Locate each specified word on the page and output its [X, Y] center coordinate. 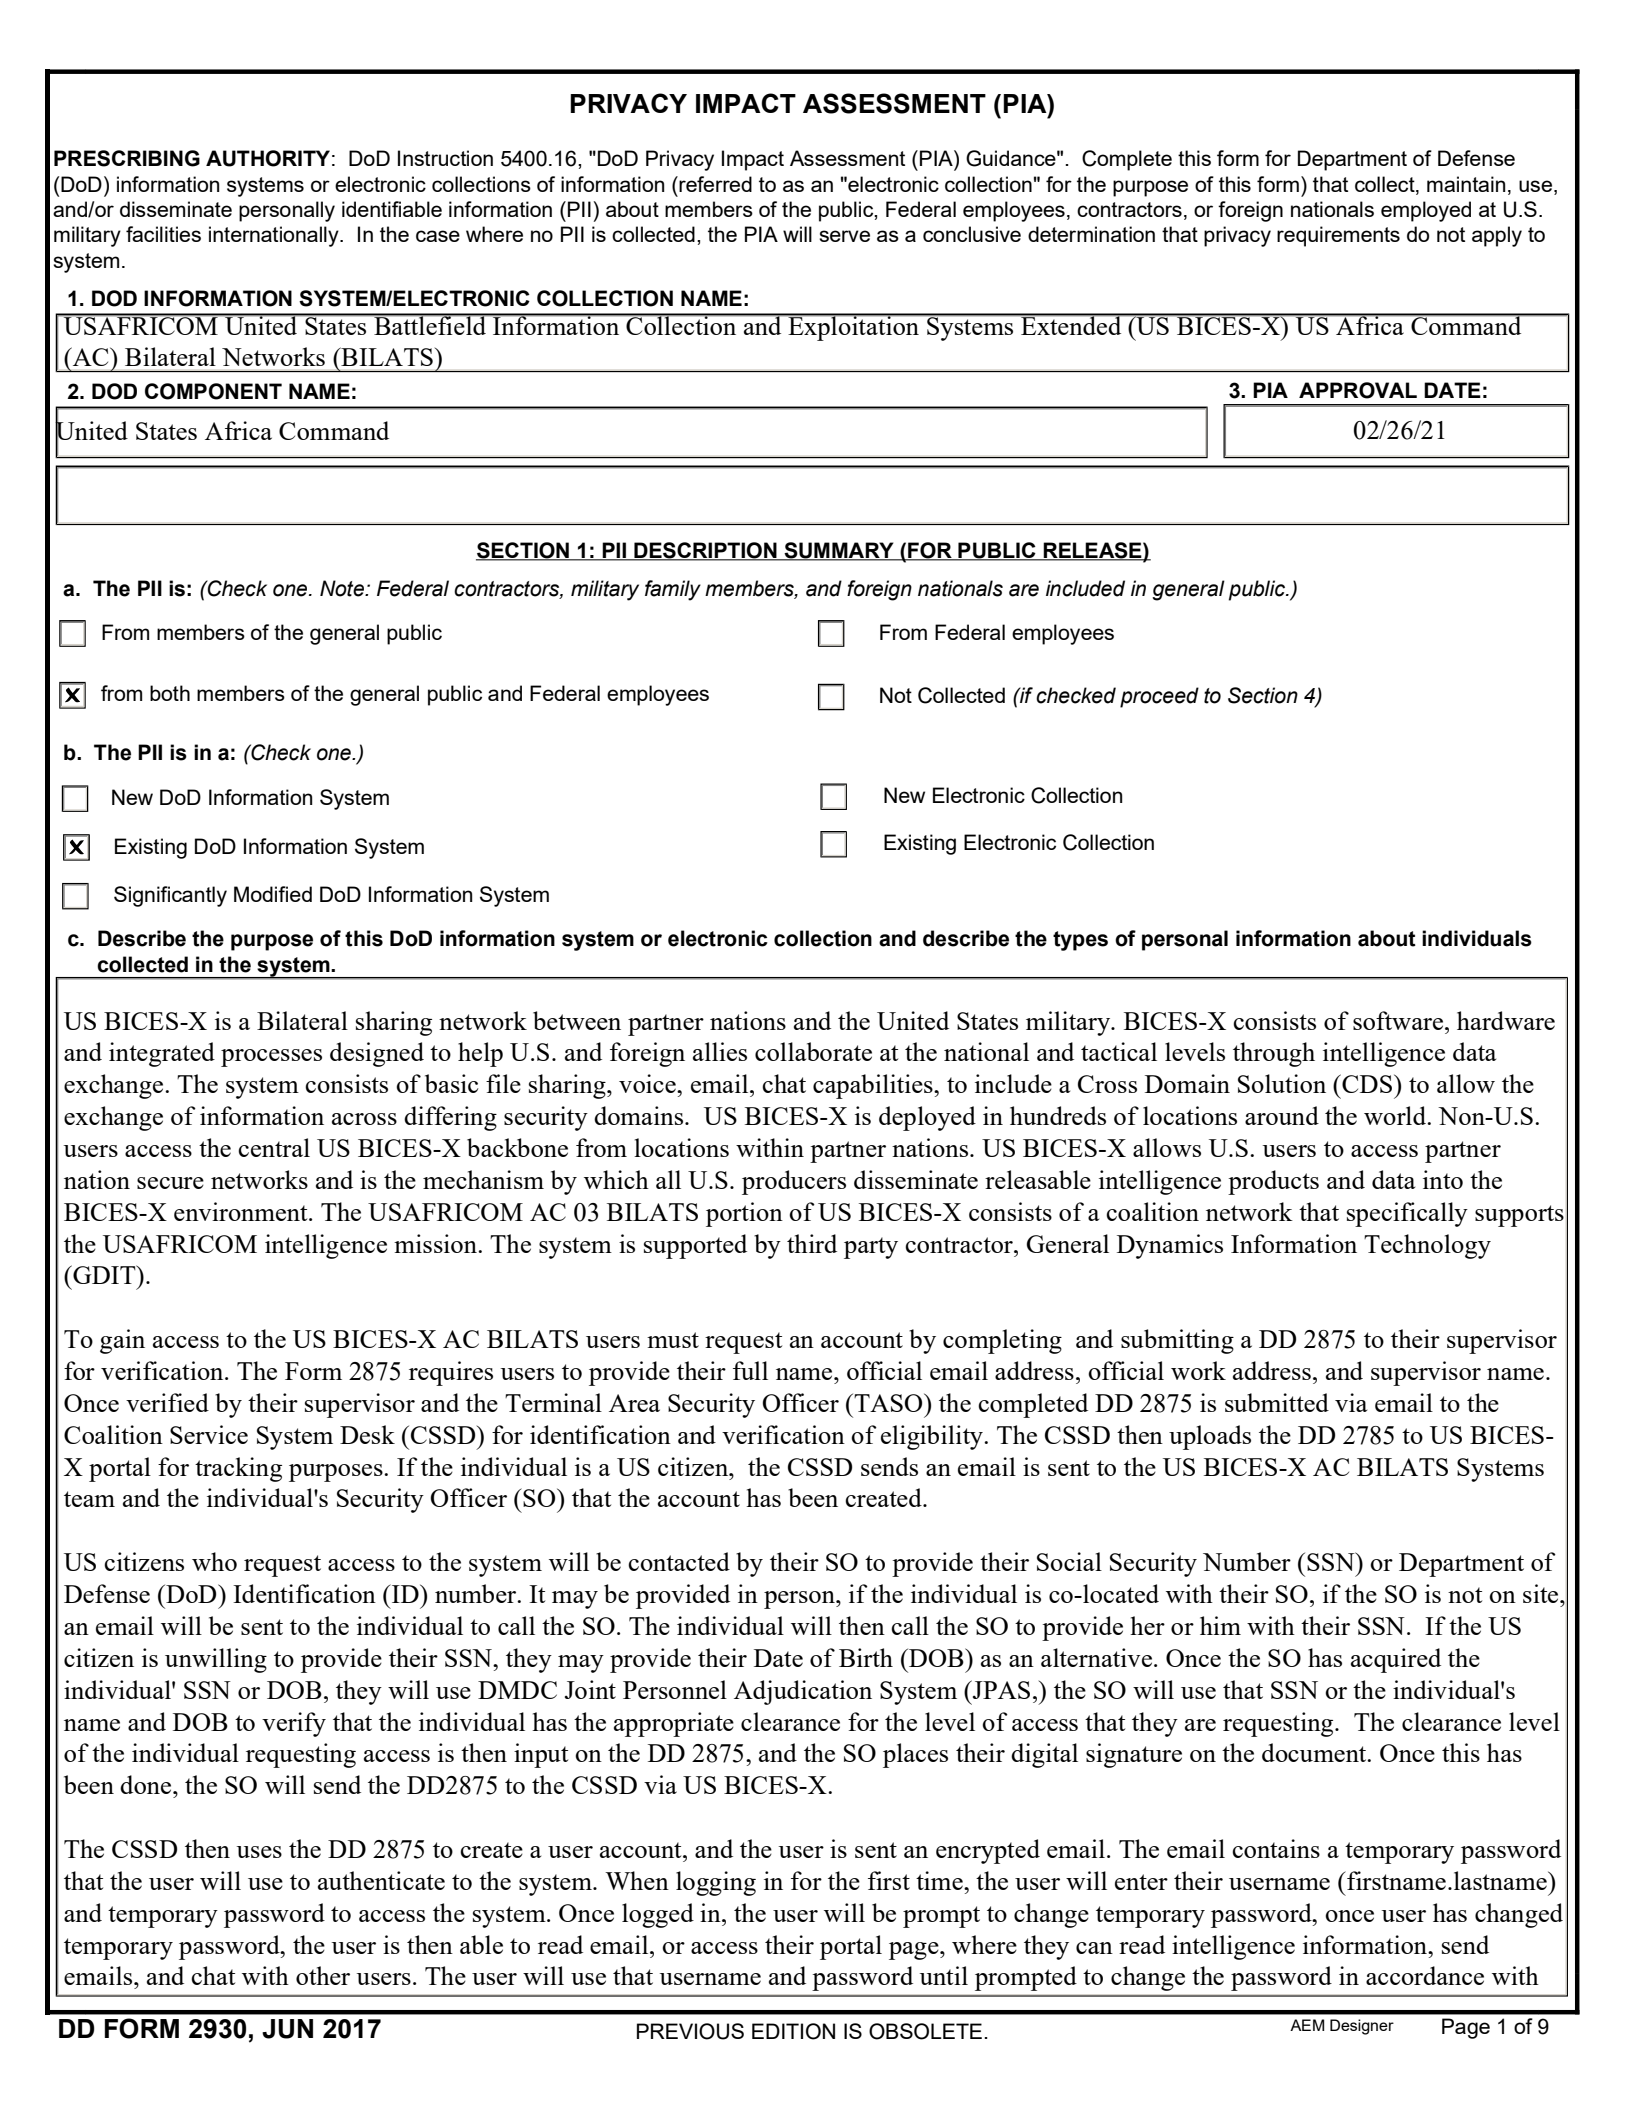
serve [844, 236]
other [323, 1975]
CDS [1367, 1083]
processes [271, 1058]
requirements [1338, 236]
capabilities [874, 1086]
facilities [163, 234]
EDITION [793, 2031]
